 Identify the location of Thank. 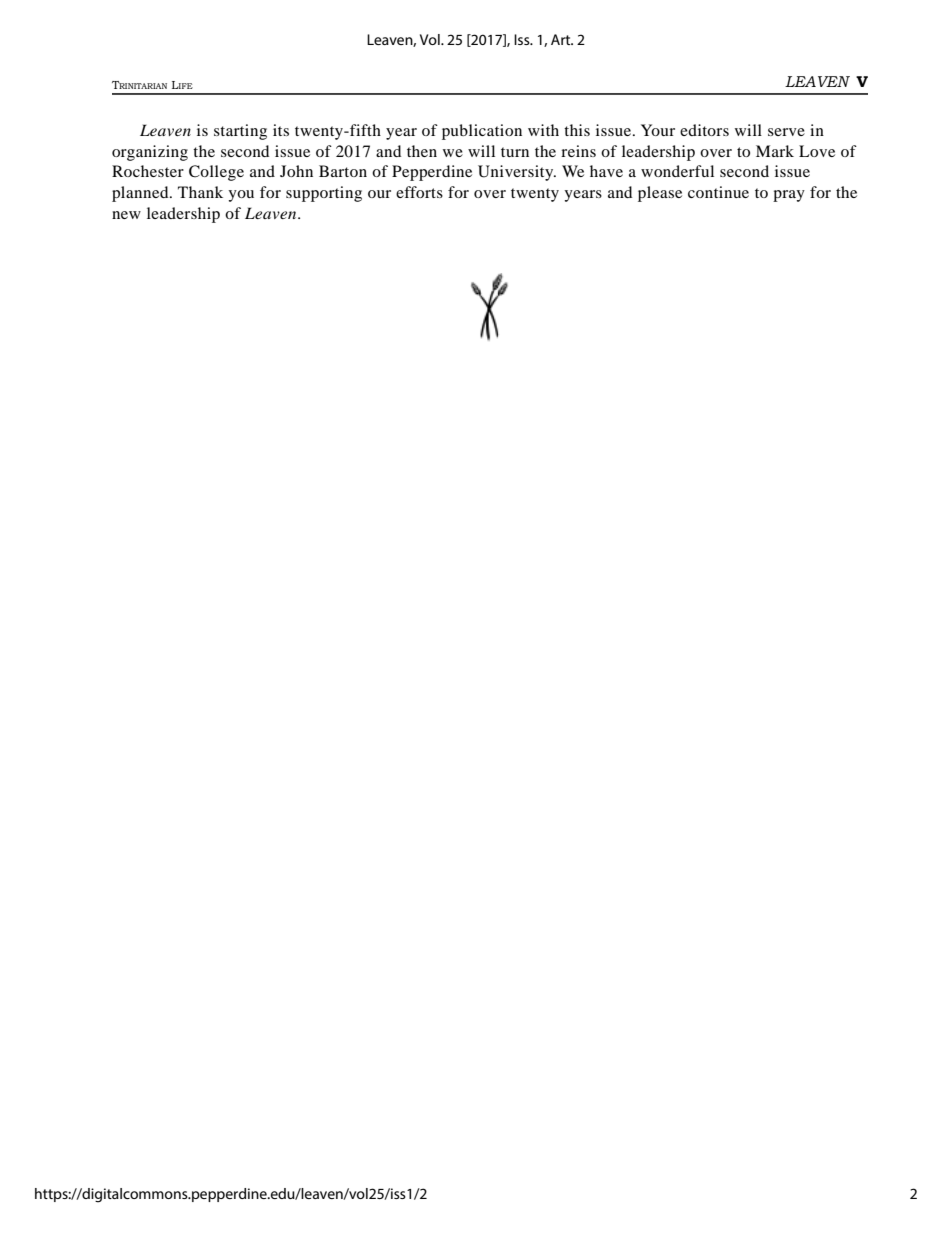
(200, 192).
